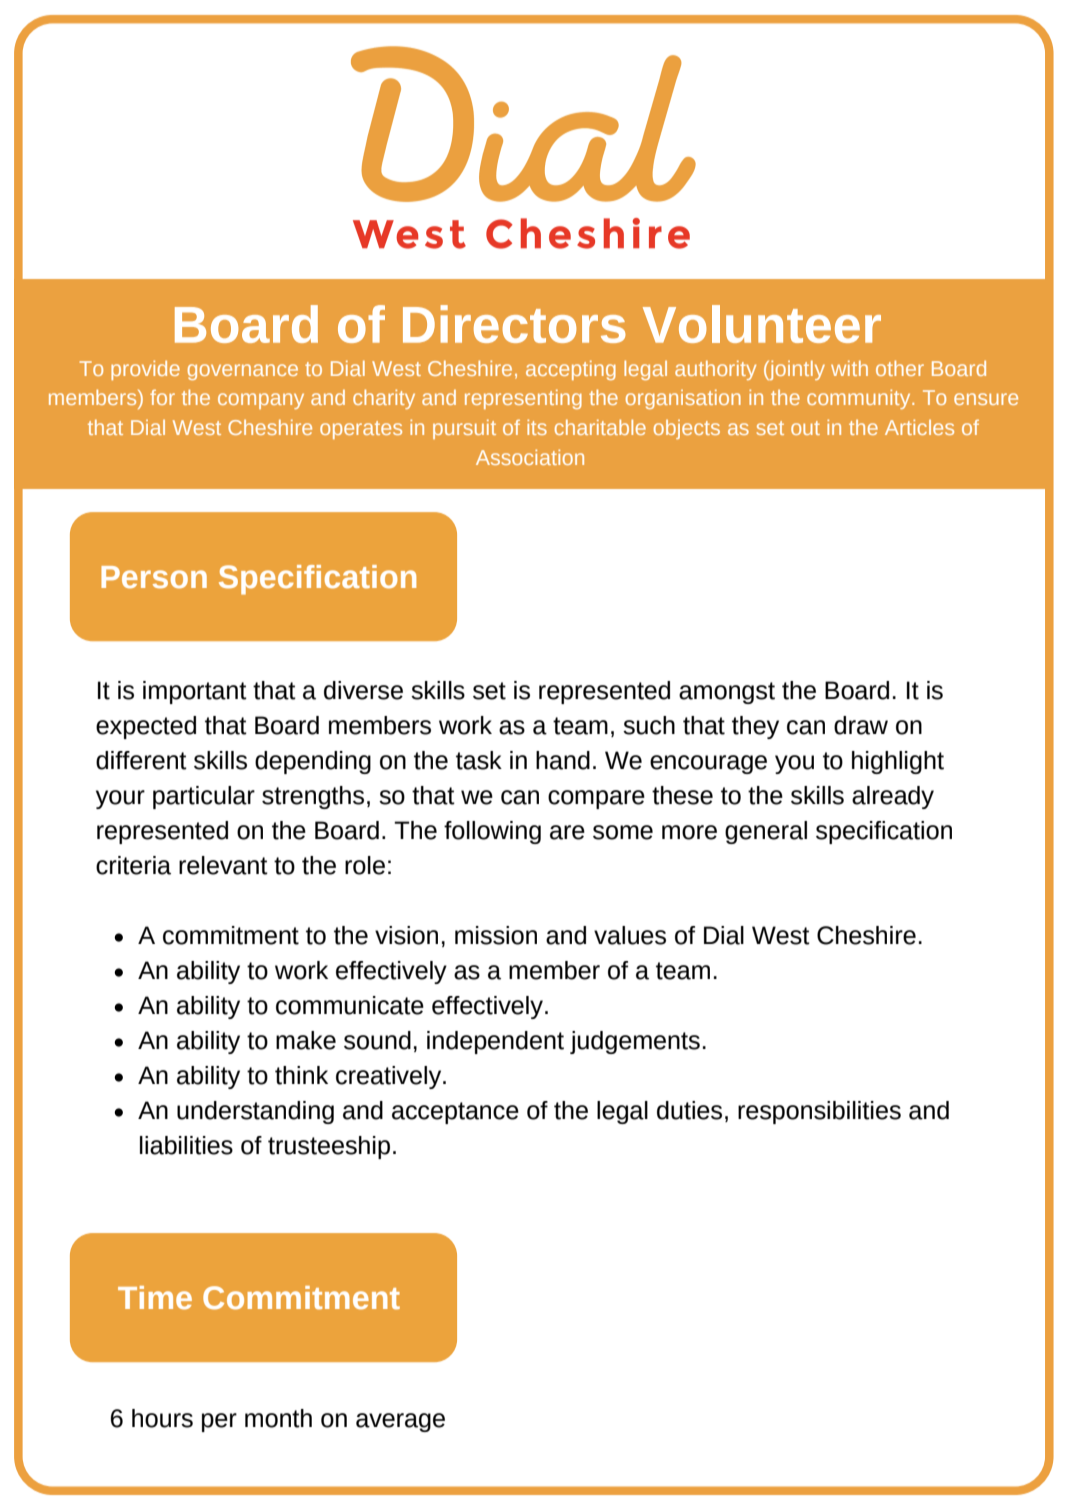  What do you see at coordinates (278, 1418) in the page?
I see `month` at bounding box center [278, 1418].
